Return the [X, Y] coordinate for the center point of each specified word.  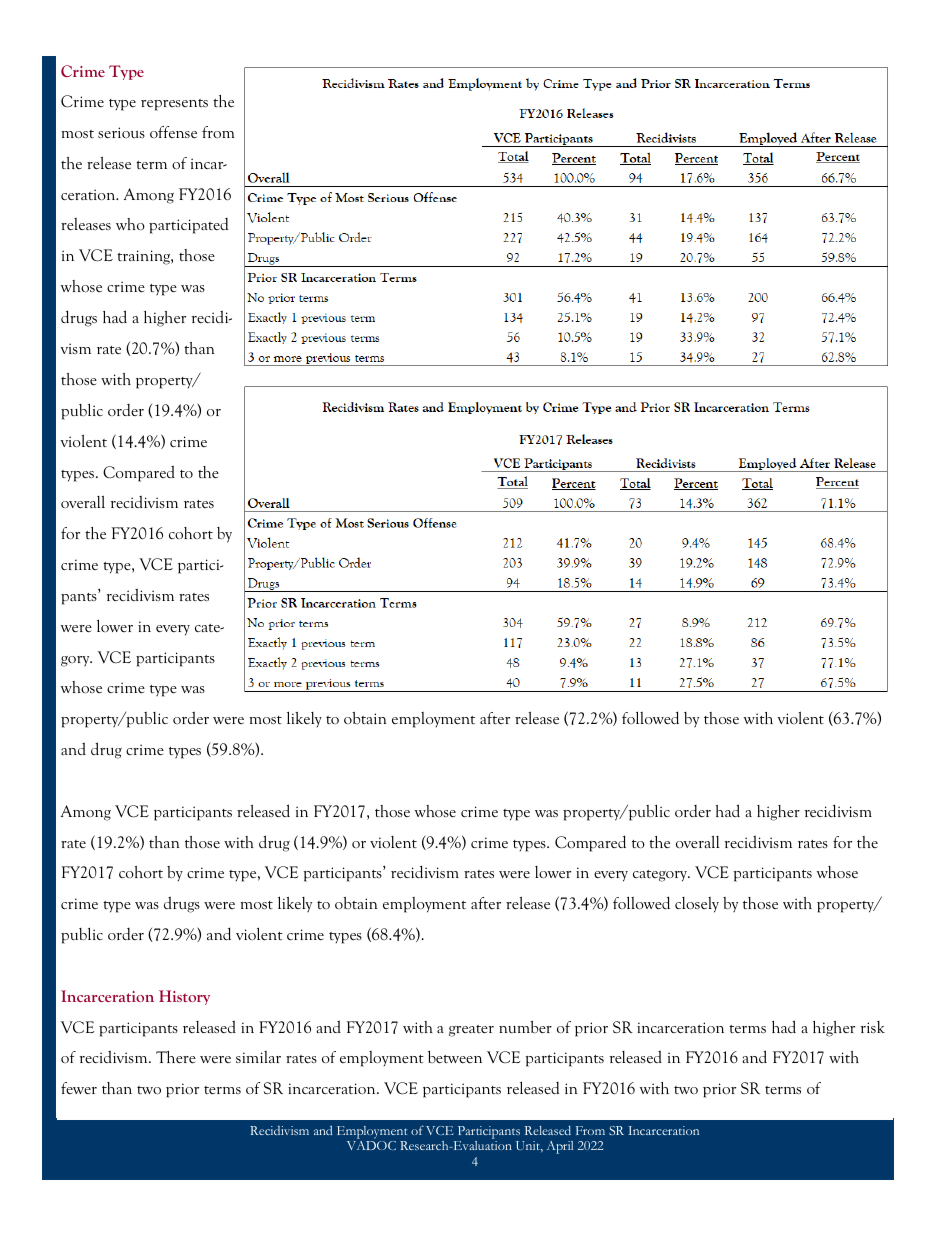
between [455, 1057]
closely [697, 905]
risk [872, 1027]
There [176, 1057]
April [560, 1147]
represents [174, 105]
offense [173, 132]
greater [471, 1031]
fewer [79, 1088]
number [525, 1027]
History [184, 997]
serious [121, 132]
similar [258, 1057]
